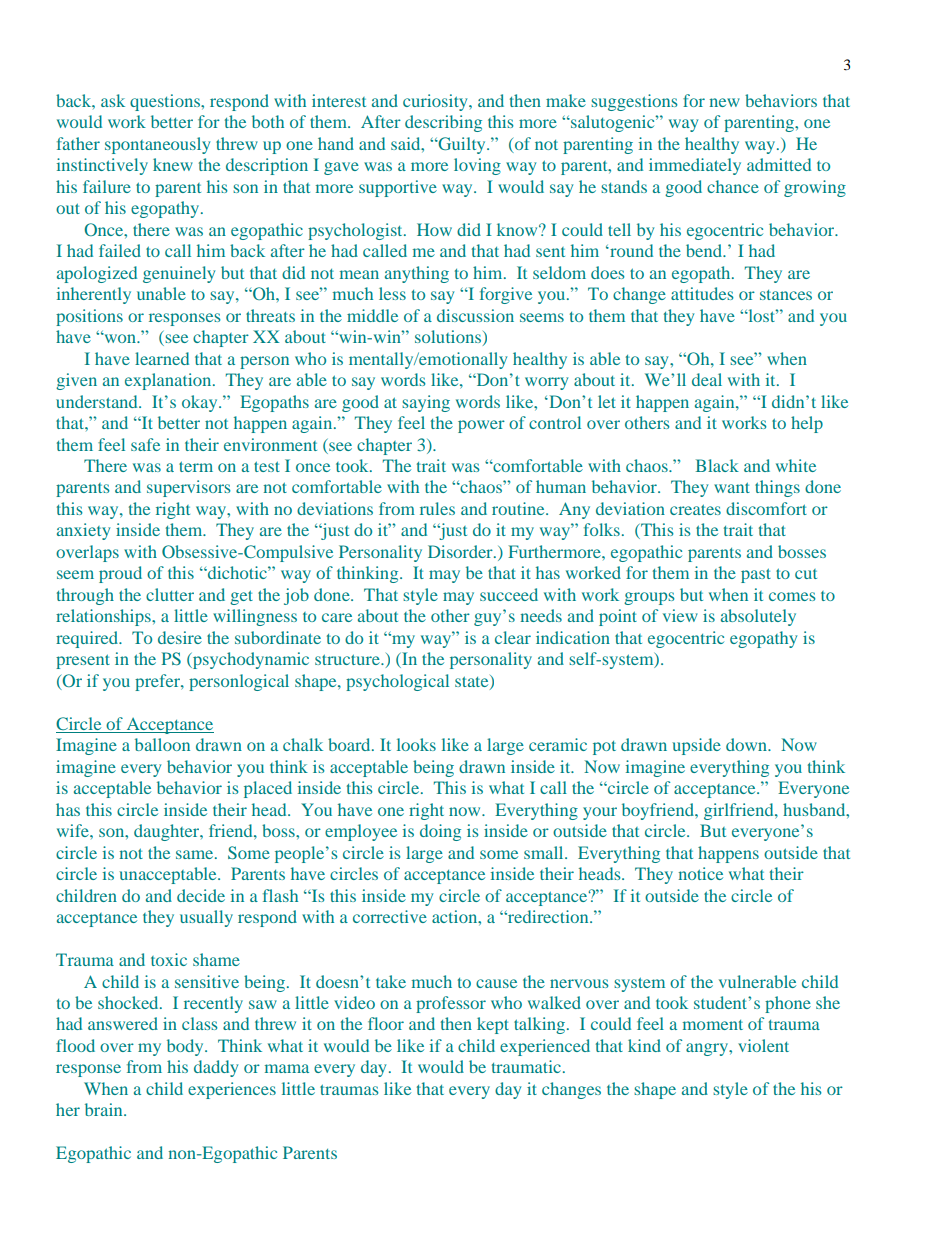 The image size is (952, 1233). Describe the element at coordinates (170, 594) in the screenshot. I see `clutter` at that location.
